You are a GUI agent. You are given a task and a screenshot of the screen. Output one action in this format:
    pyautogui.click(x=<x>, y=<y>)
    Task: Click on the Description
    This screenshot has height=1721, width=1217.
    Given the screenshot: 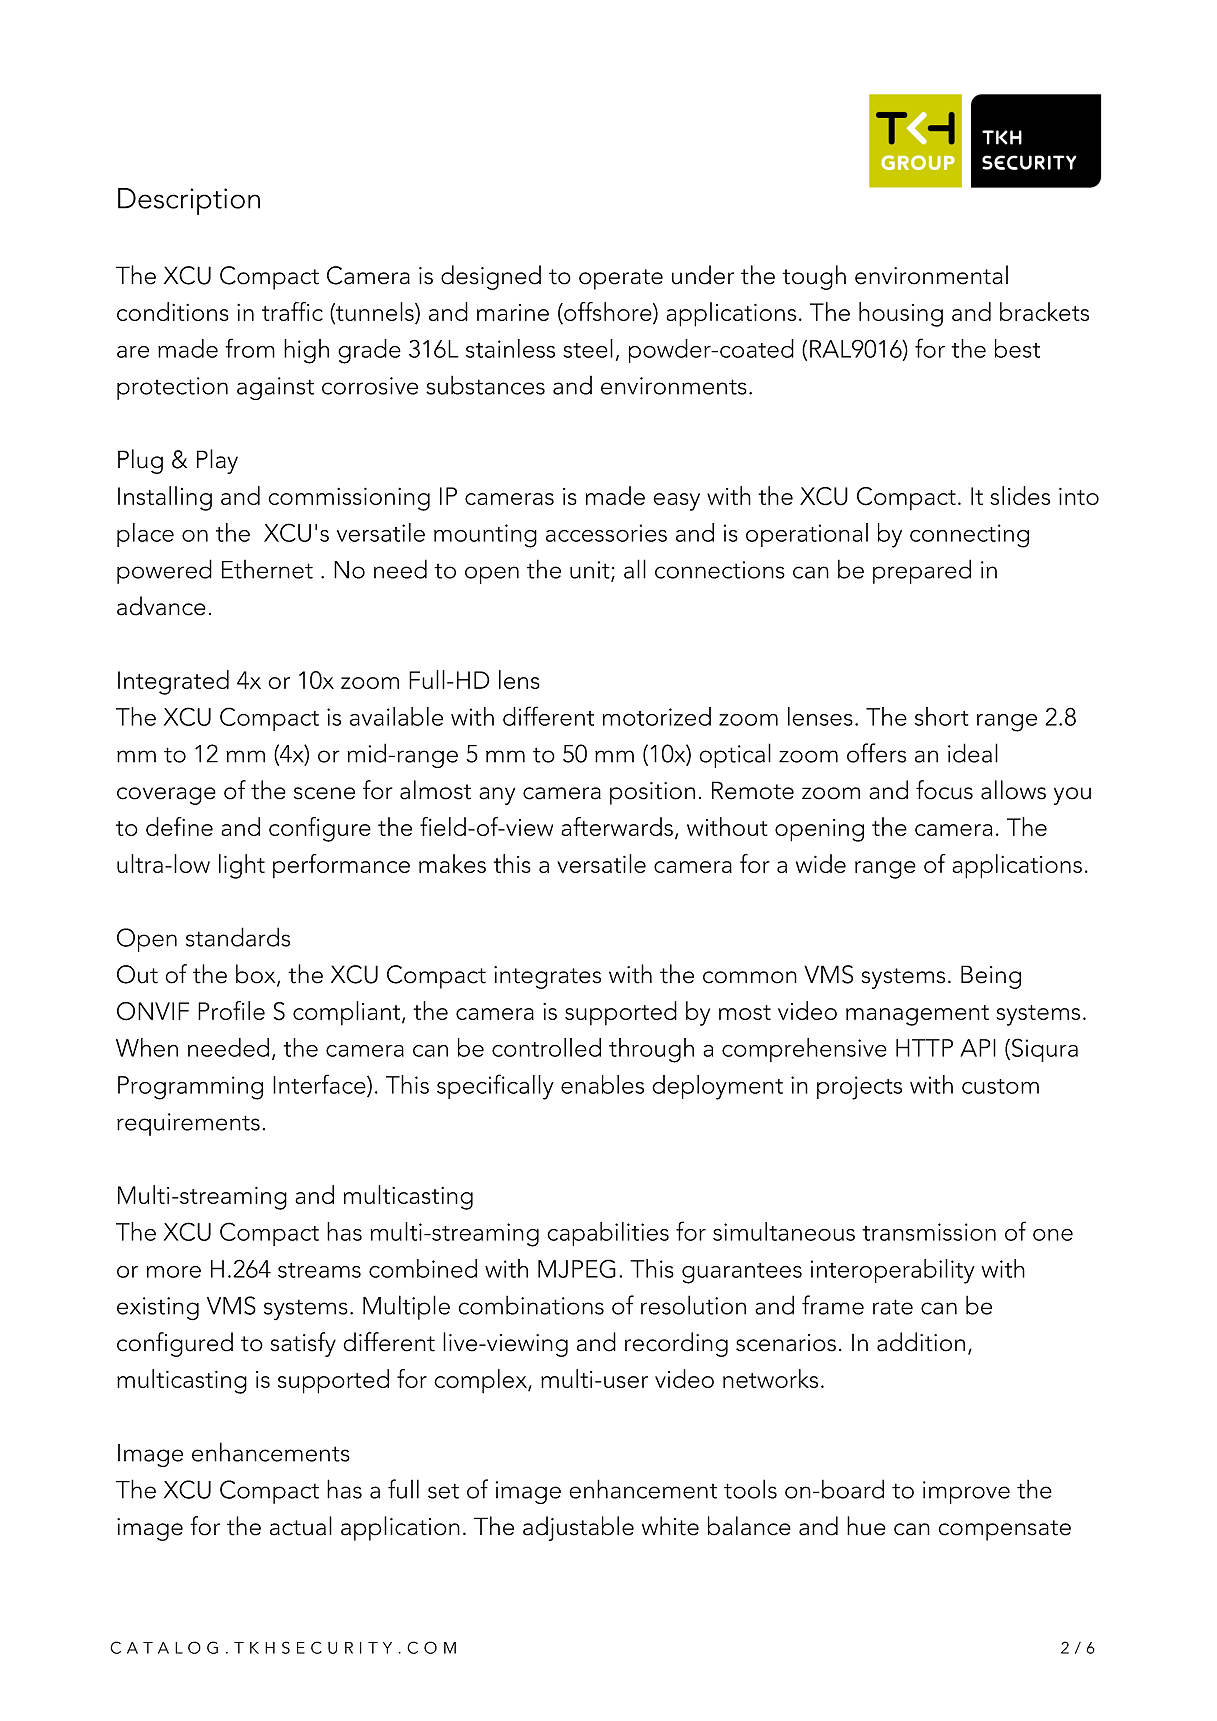 What is the action you would take?
    pyautogui.click(x=189, y=201)
